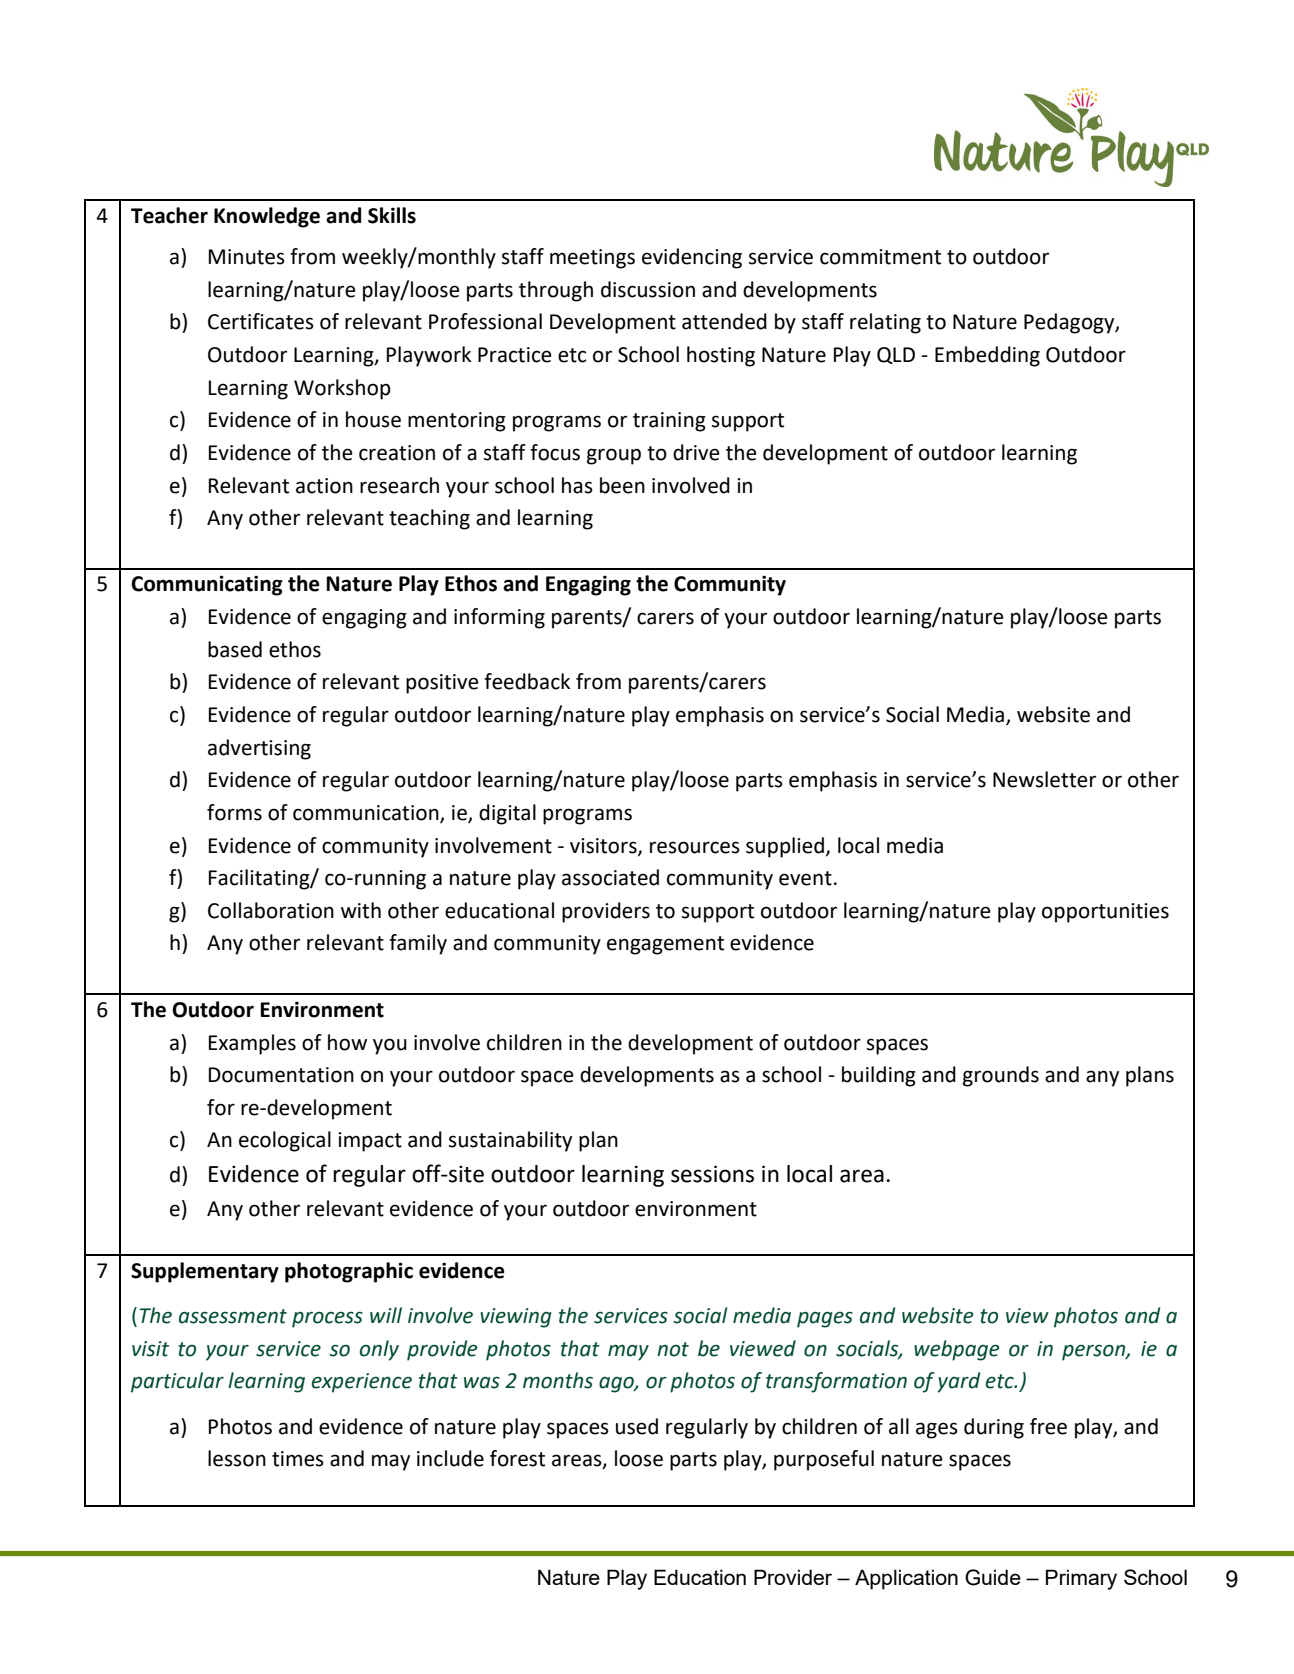 The height and width of the document is (1674, 1294). Describe the element at coordinates (592, 259) in the document. I see `meetings` at that location.
